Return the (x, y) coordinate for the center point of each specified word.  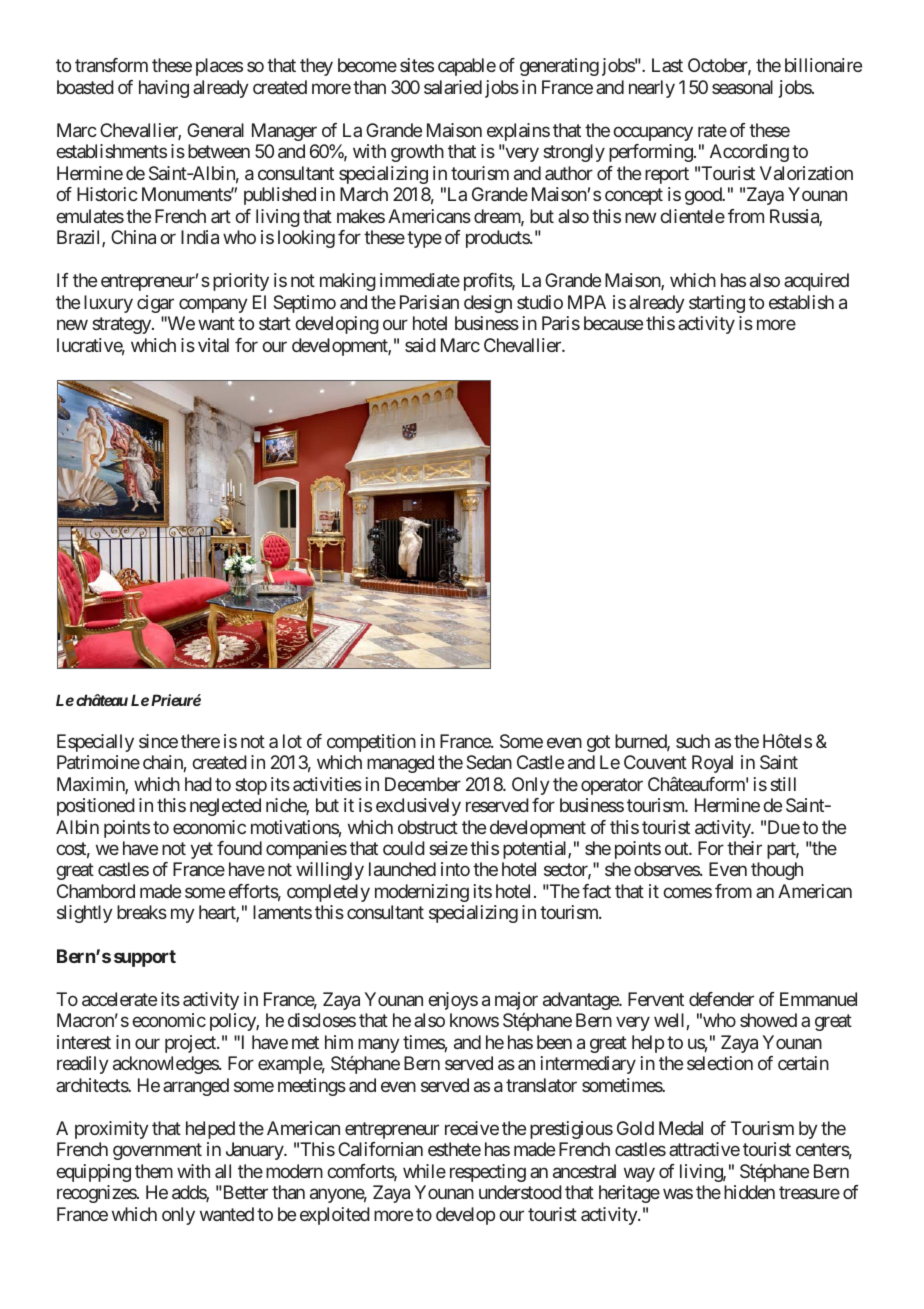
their (744, 848)
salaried (453, 87)
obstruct (428, 827)
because (613, 323)
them (154, 1171)
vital (213, 345)
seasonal (742, 87)
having (164, 89)
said (420, 345)
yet (201, 850)
